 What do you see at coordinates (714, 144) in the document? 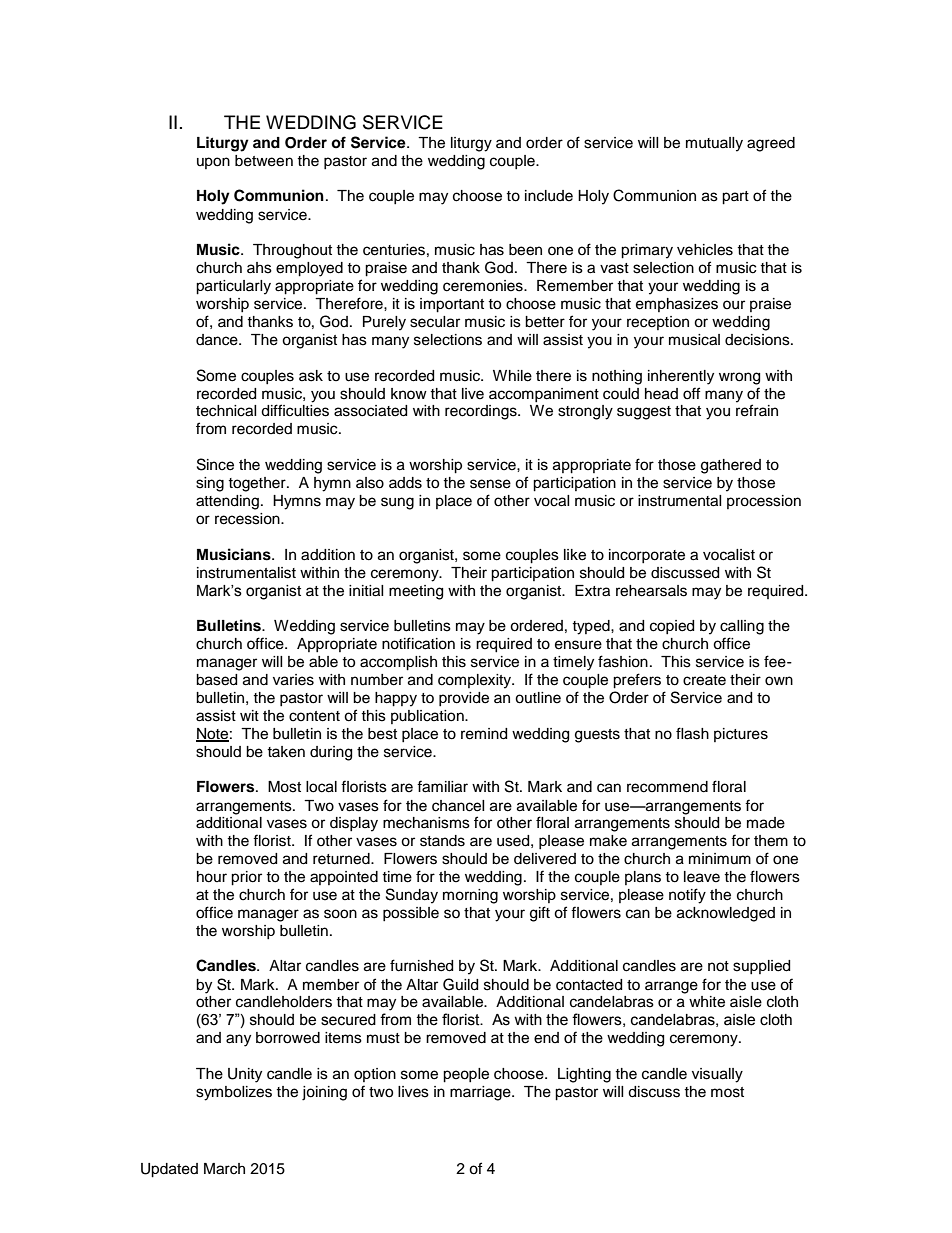
I see `mutually` at bounding box center [714, 144].
